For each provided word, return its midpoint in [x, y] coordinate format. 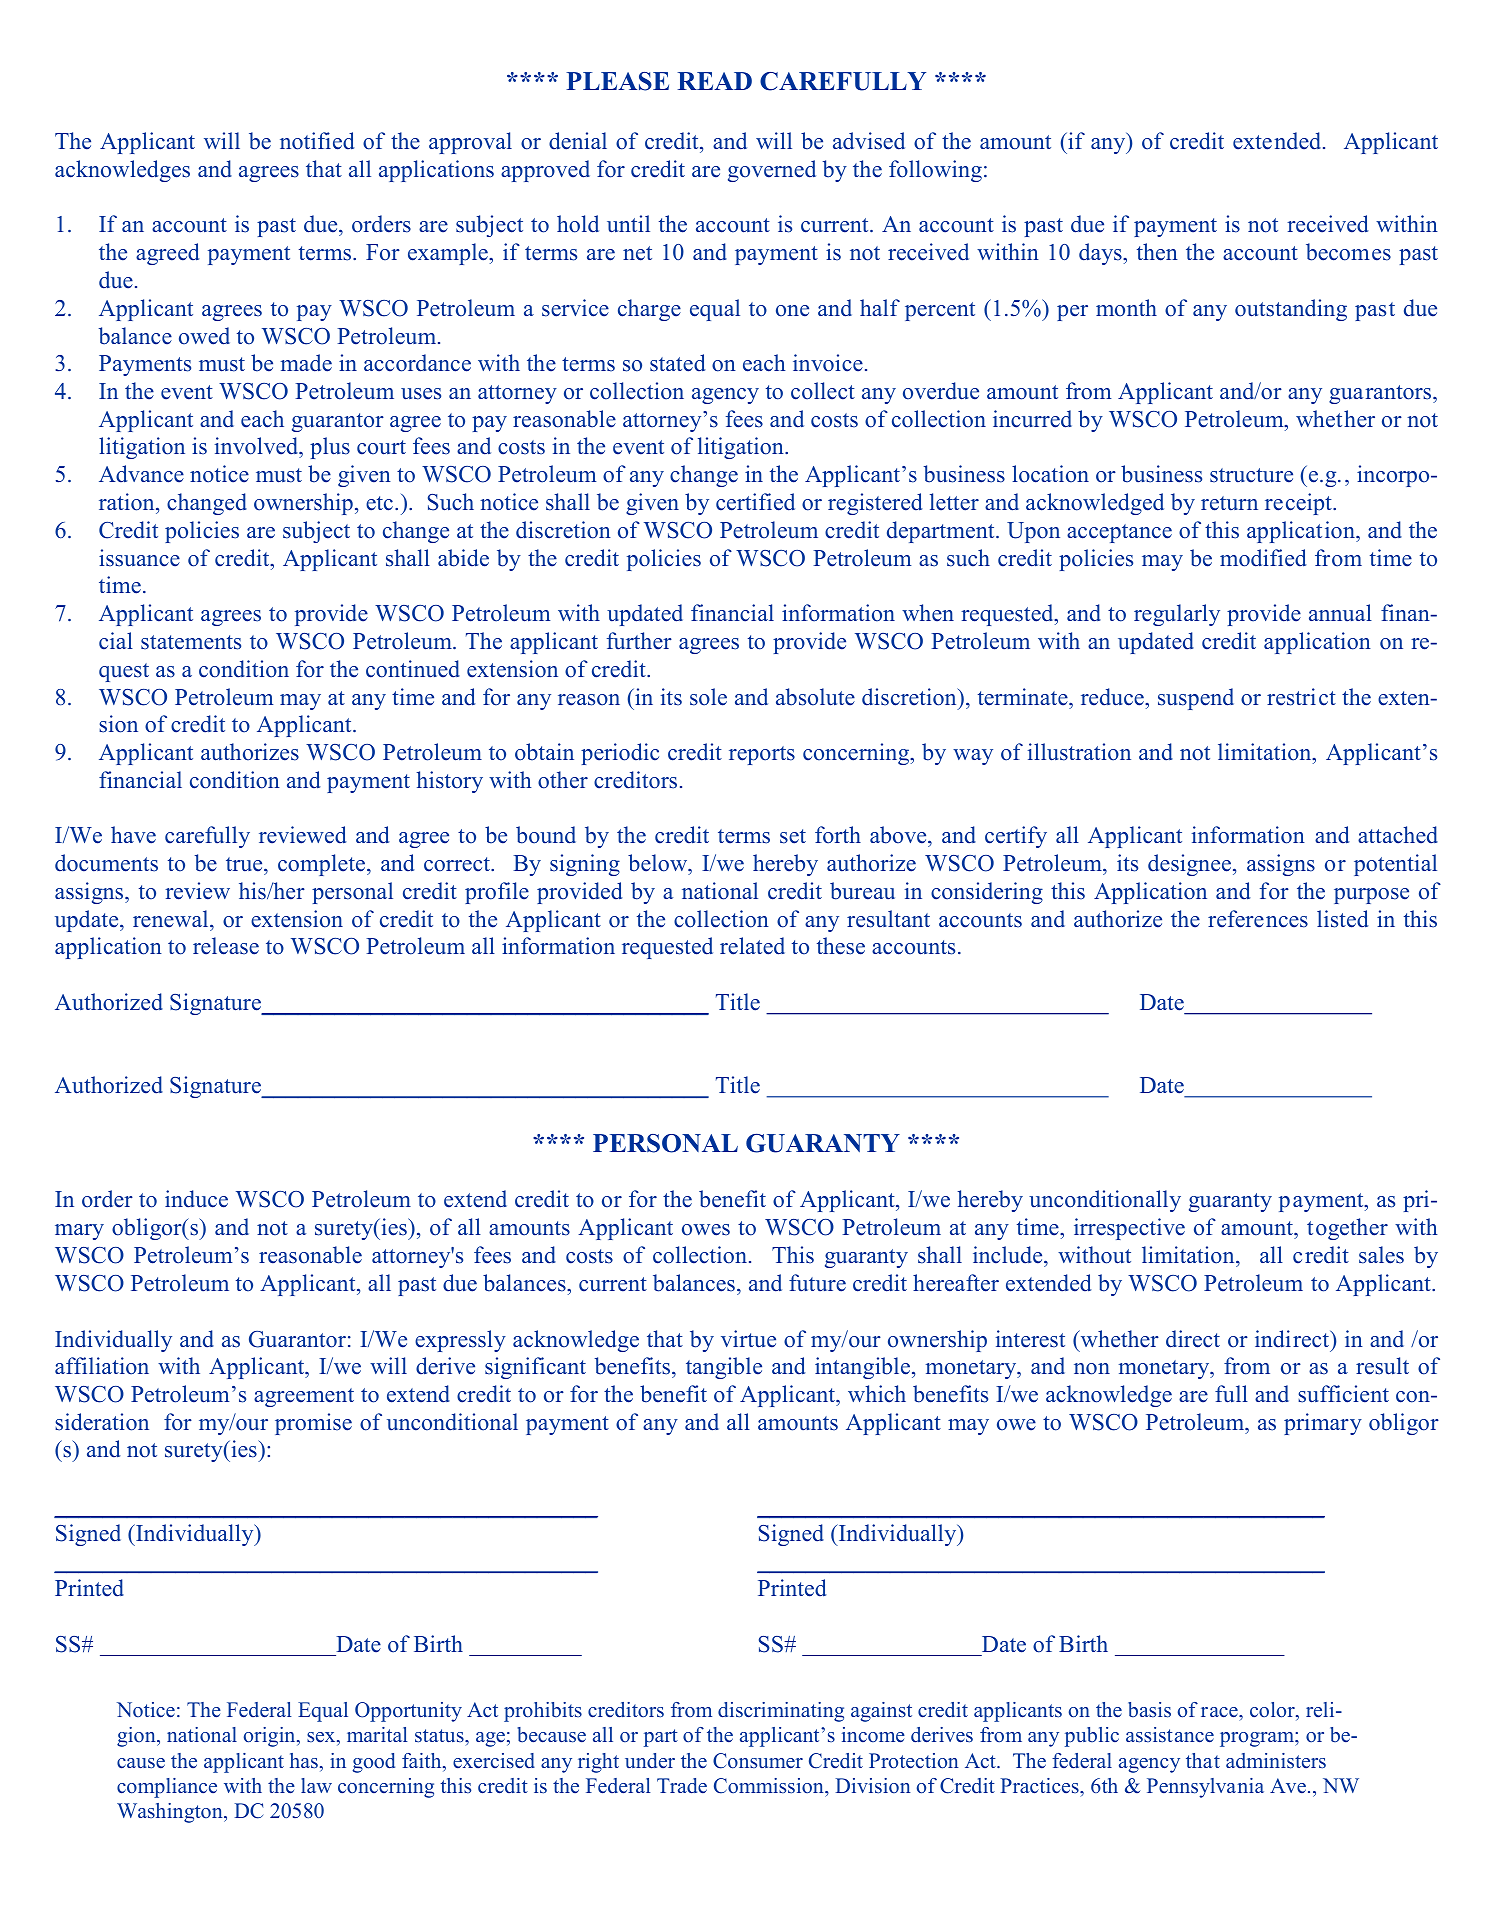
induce [196, 1199]
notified [317, 141]
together [1347, 1229]
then [1157, 252]
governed [772, 171]
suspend [1196, 699]
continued [413, 669]
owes [706, 1230]
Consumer [758, 1761]
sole [708, 697]
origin [271, 1737]
